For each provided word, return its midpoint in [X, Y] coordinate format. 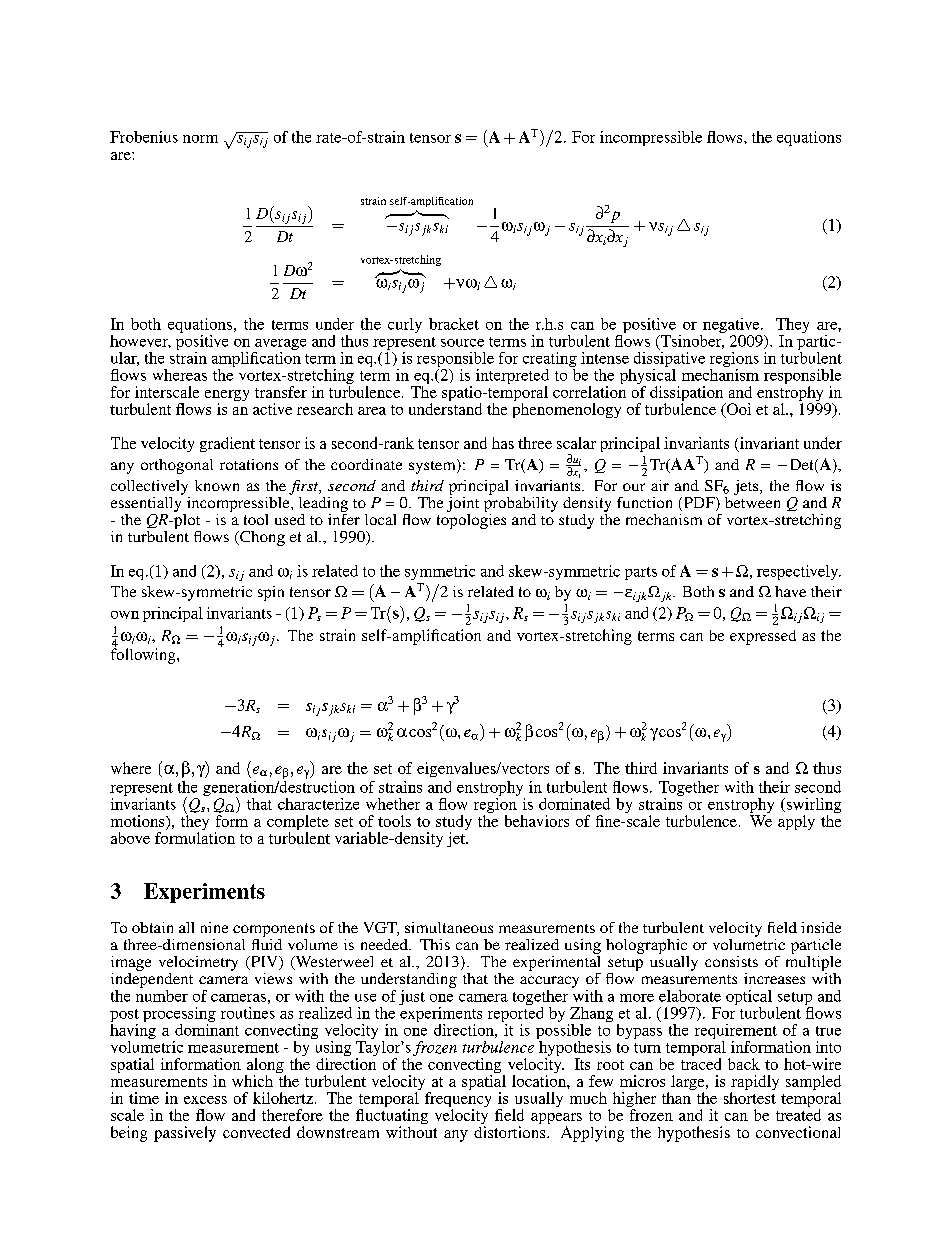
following [144, 655]
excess [205, 1100]
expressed [763, 637]
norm [200, 139]
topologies [471, 520]
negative [731, 327]
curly [405, 325]
